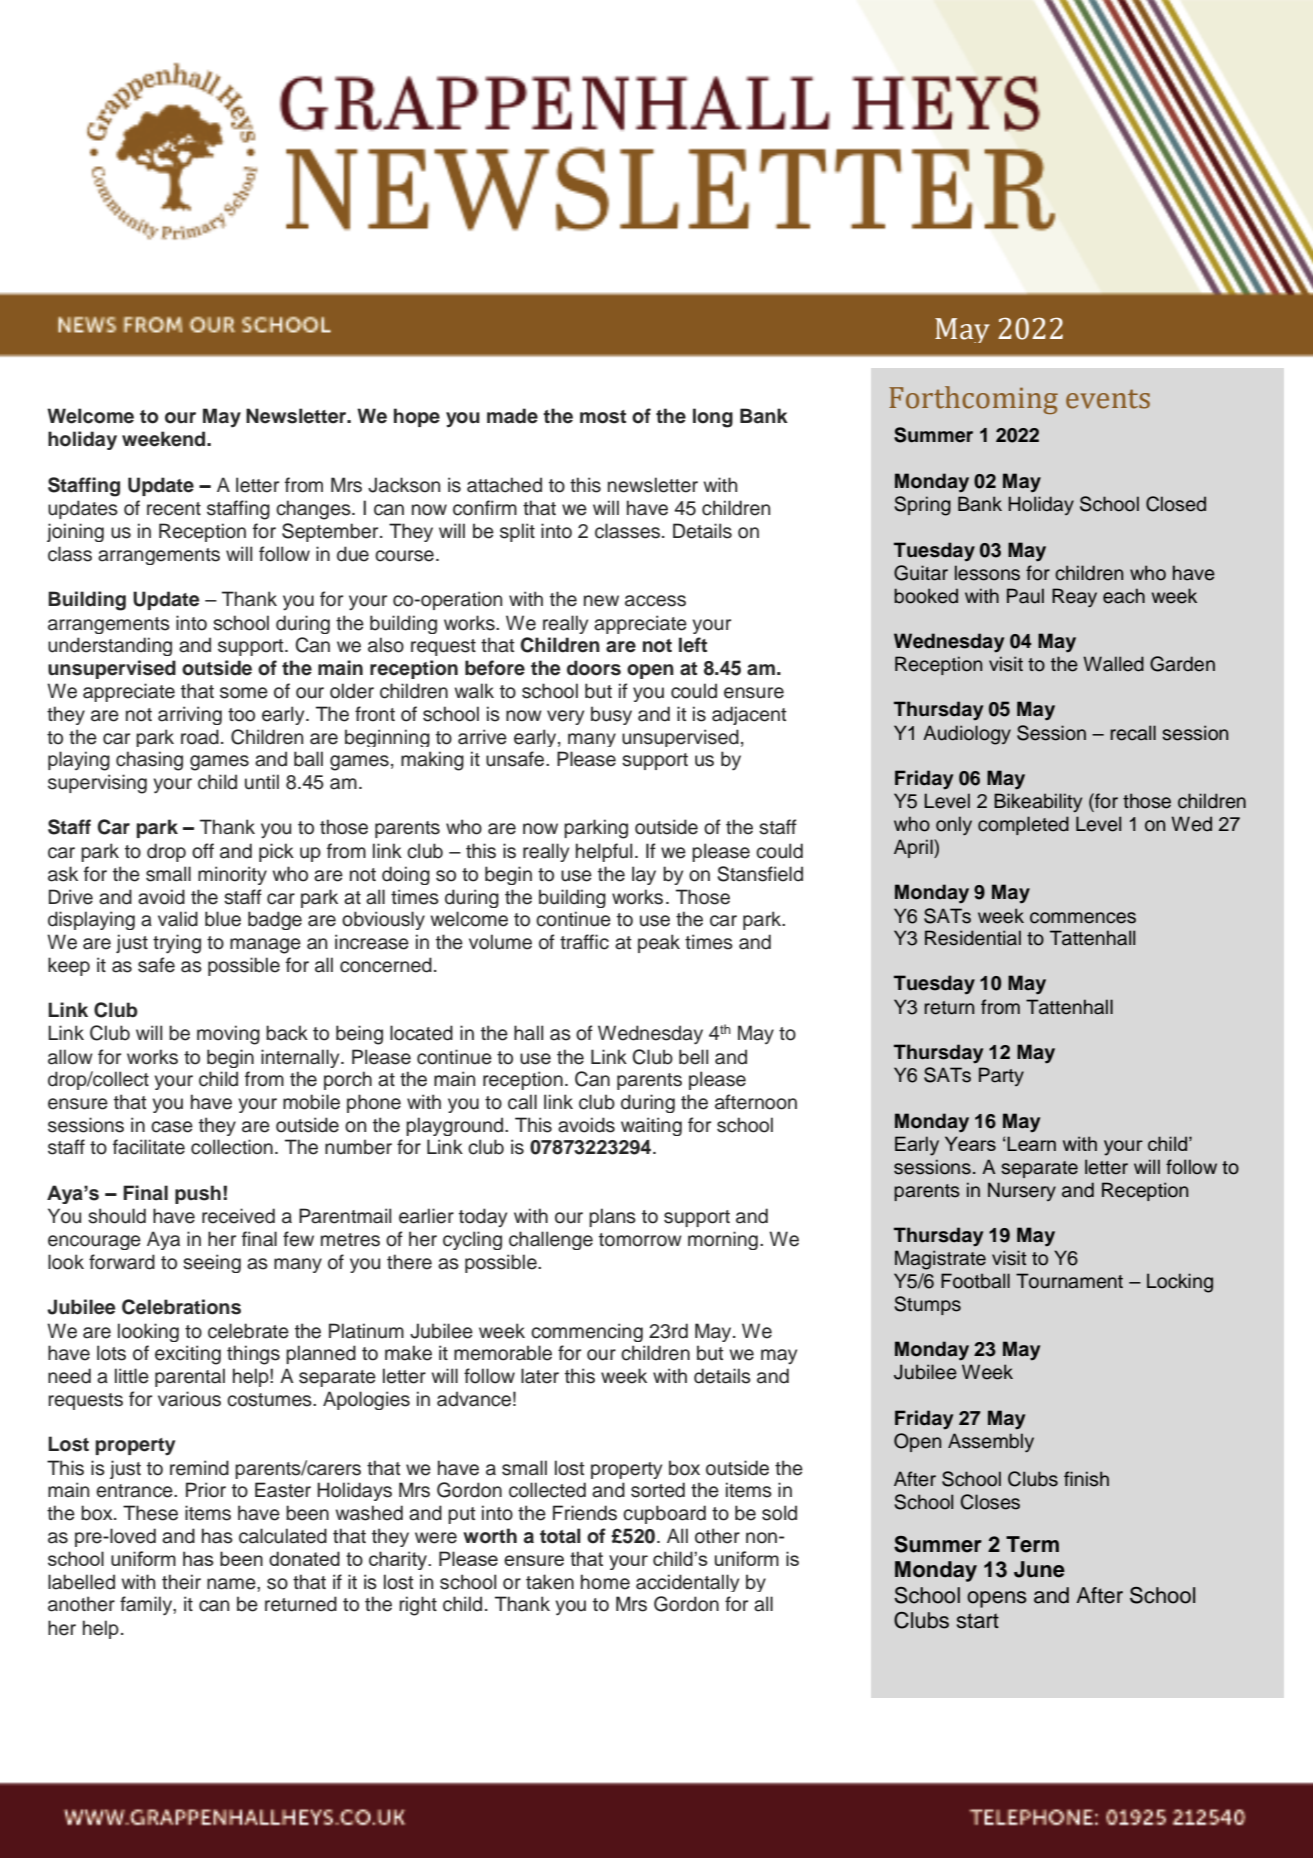  Describe the element at coordinates (178, 919) in the screenshot. I see `valid` at that location.
